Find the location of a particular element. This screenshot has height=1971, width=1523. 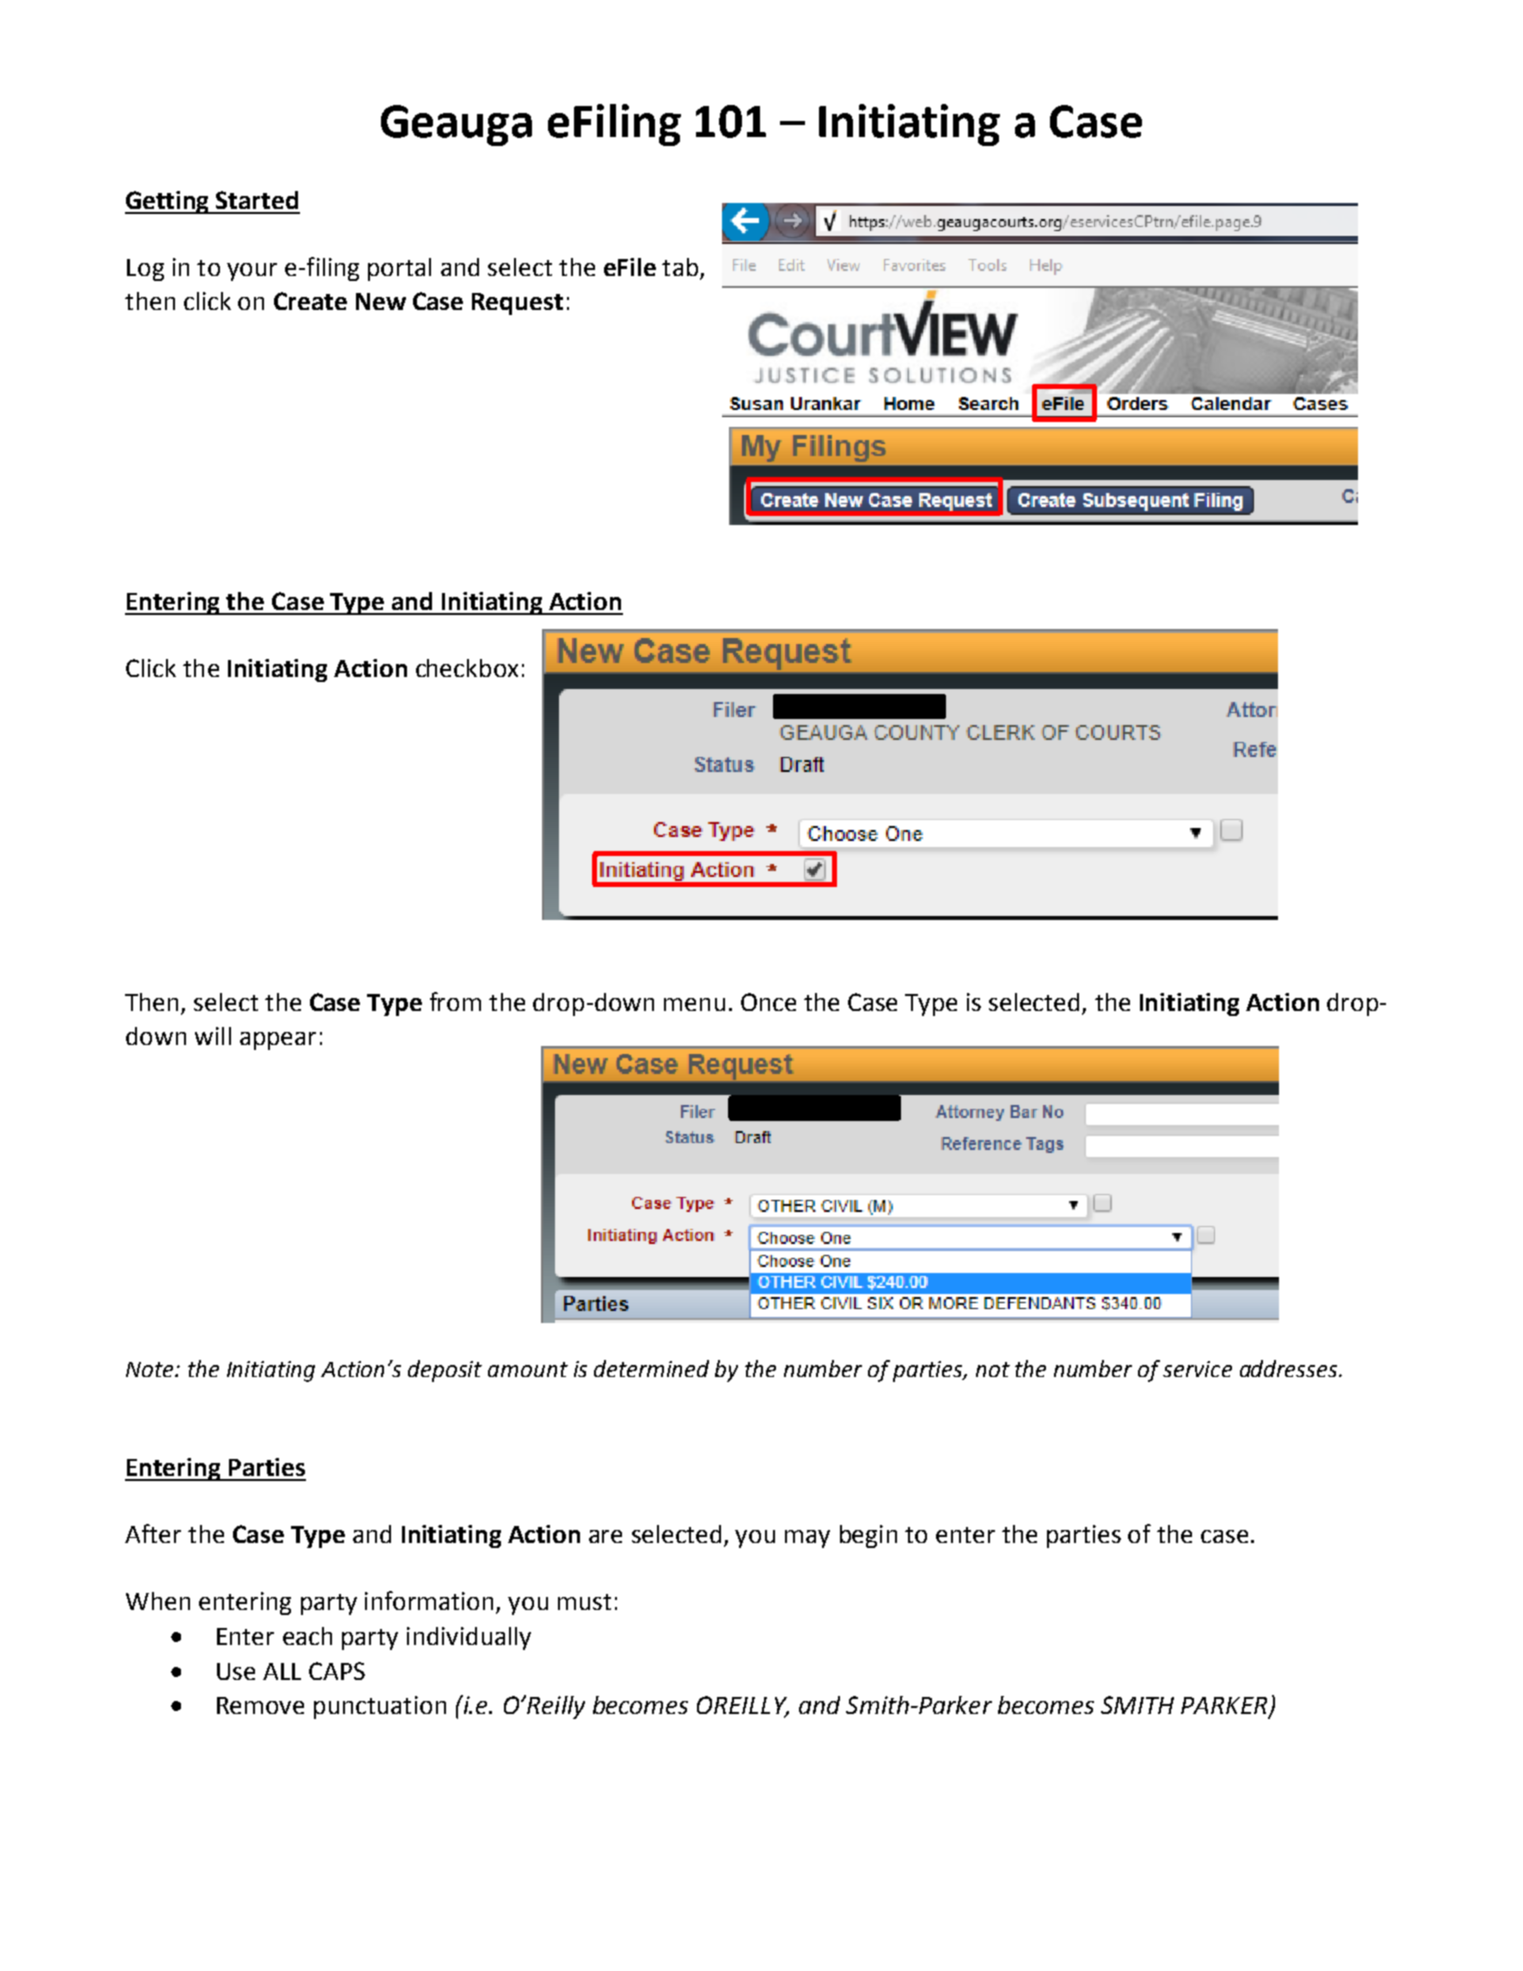

Request is located at coordinates (517, 304).
